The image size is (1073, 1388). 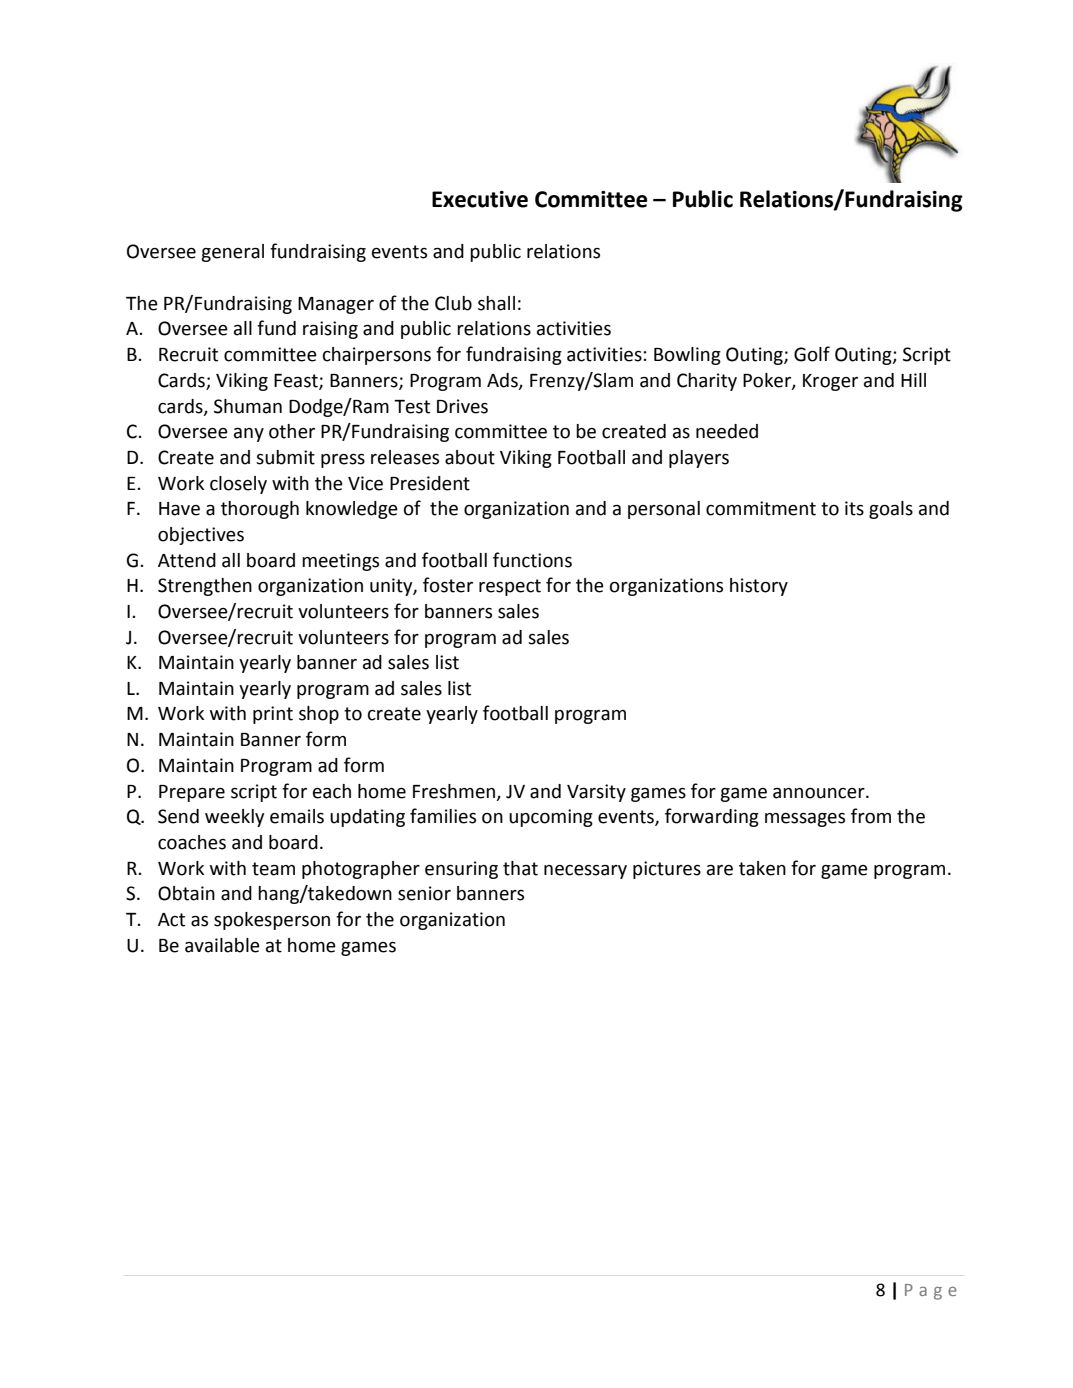 What do you see at coordinates (480, 199) in the screenshot?
I see `Executive` at bounding box center [480, 199].
